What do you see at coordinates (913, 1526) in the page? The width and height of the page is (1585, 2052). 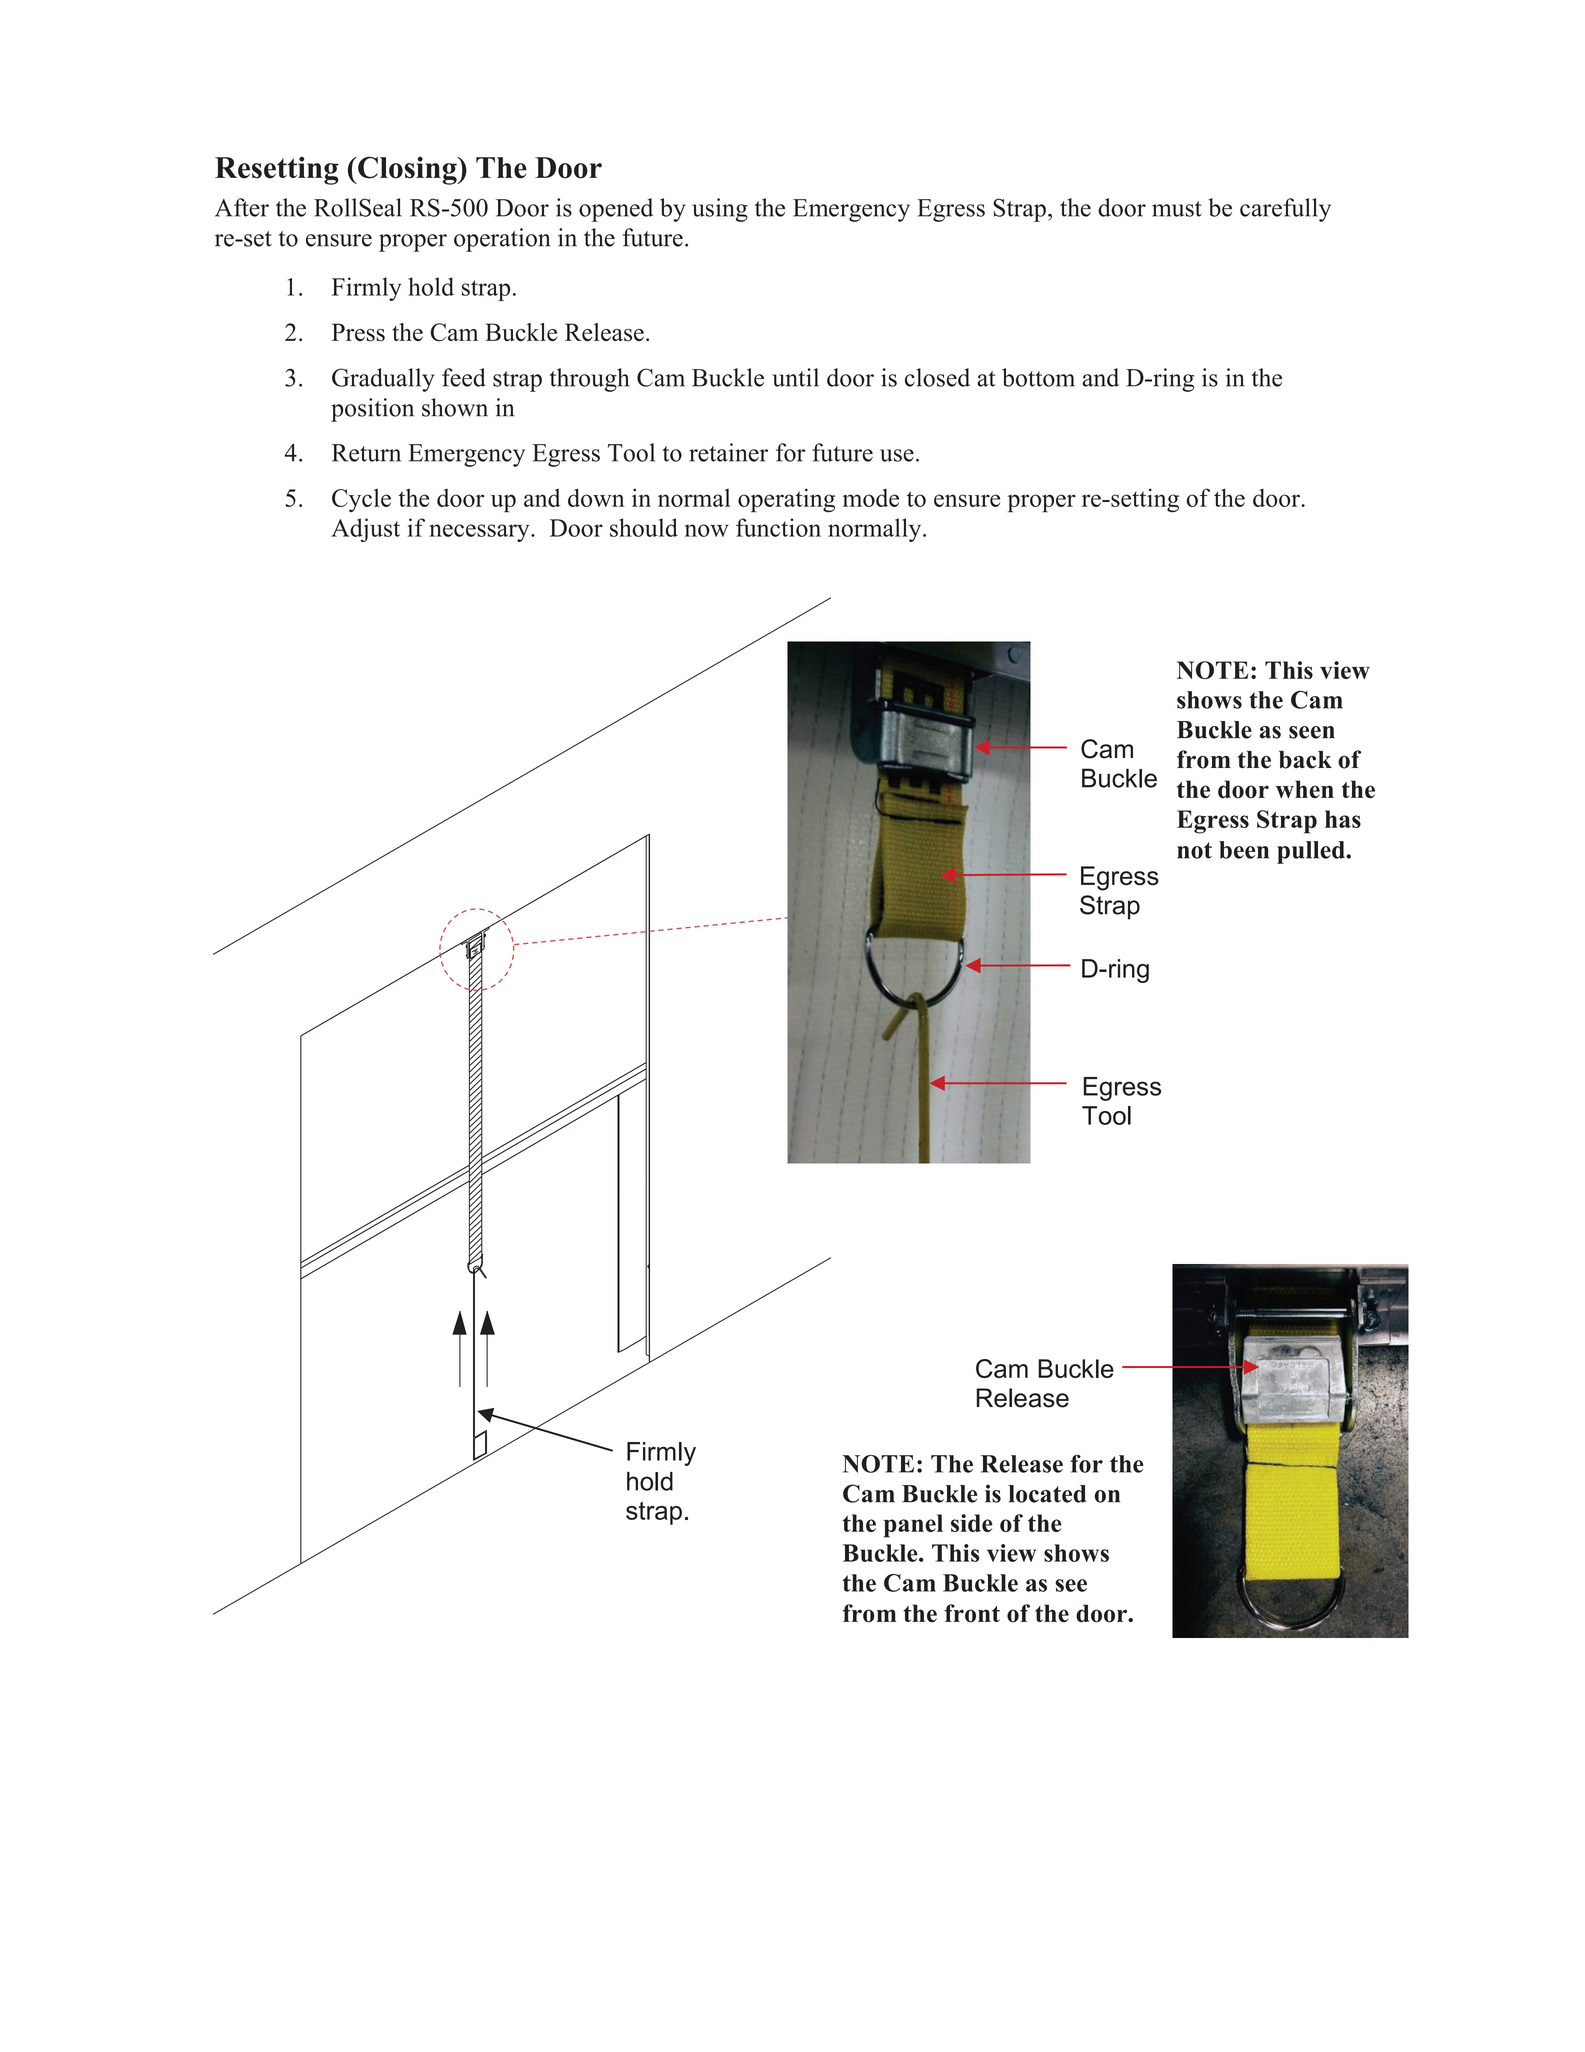 I see `panel` at bounding box center [913, 1526].
